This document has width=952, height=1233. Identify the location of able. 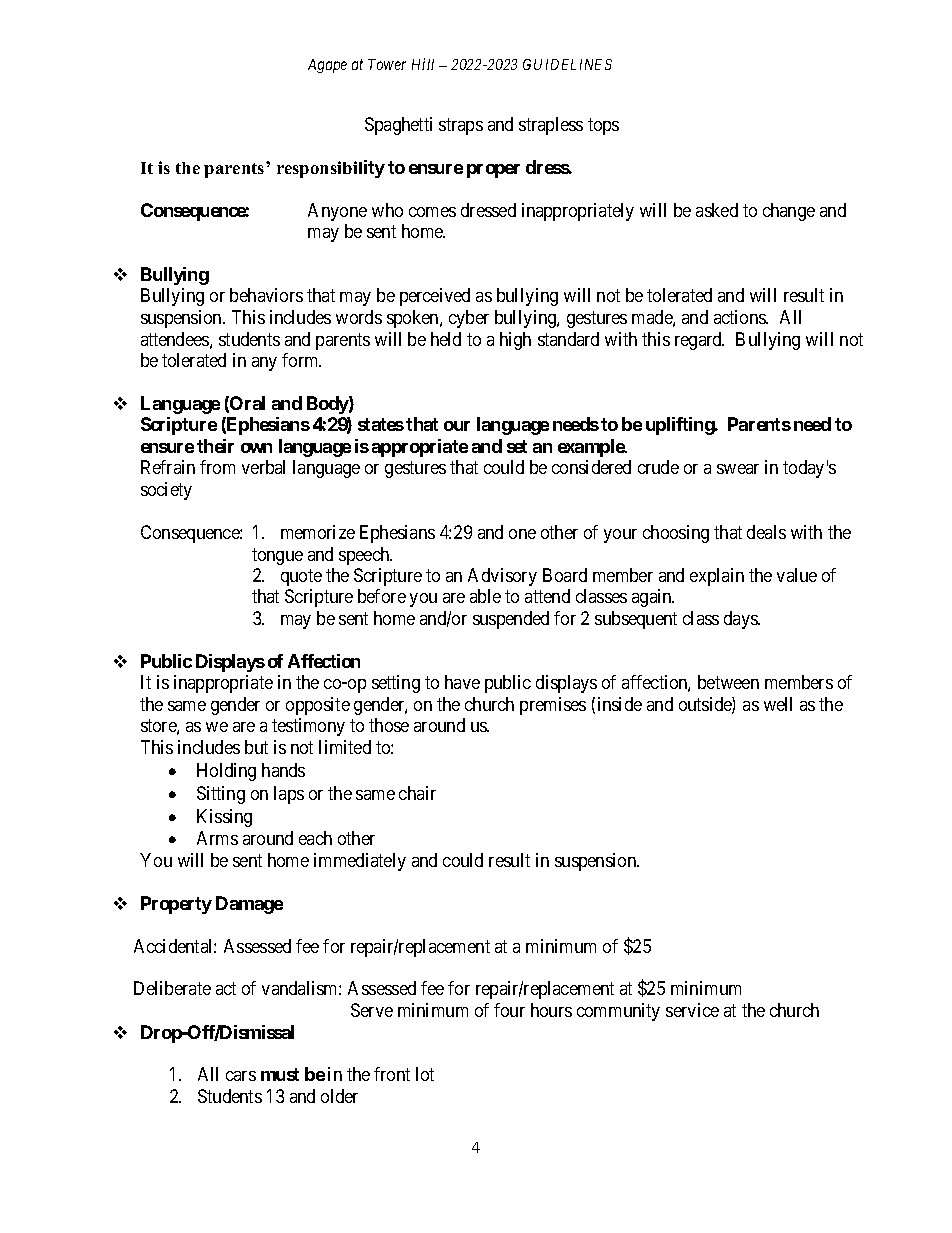
(485, 596).
